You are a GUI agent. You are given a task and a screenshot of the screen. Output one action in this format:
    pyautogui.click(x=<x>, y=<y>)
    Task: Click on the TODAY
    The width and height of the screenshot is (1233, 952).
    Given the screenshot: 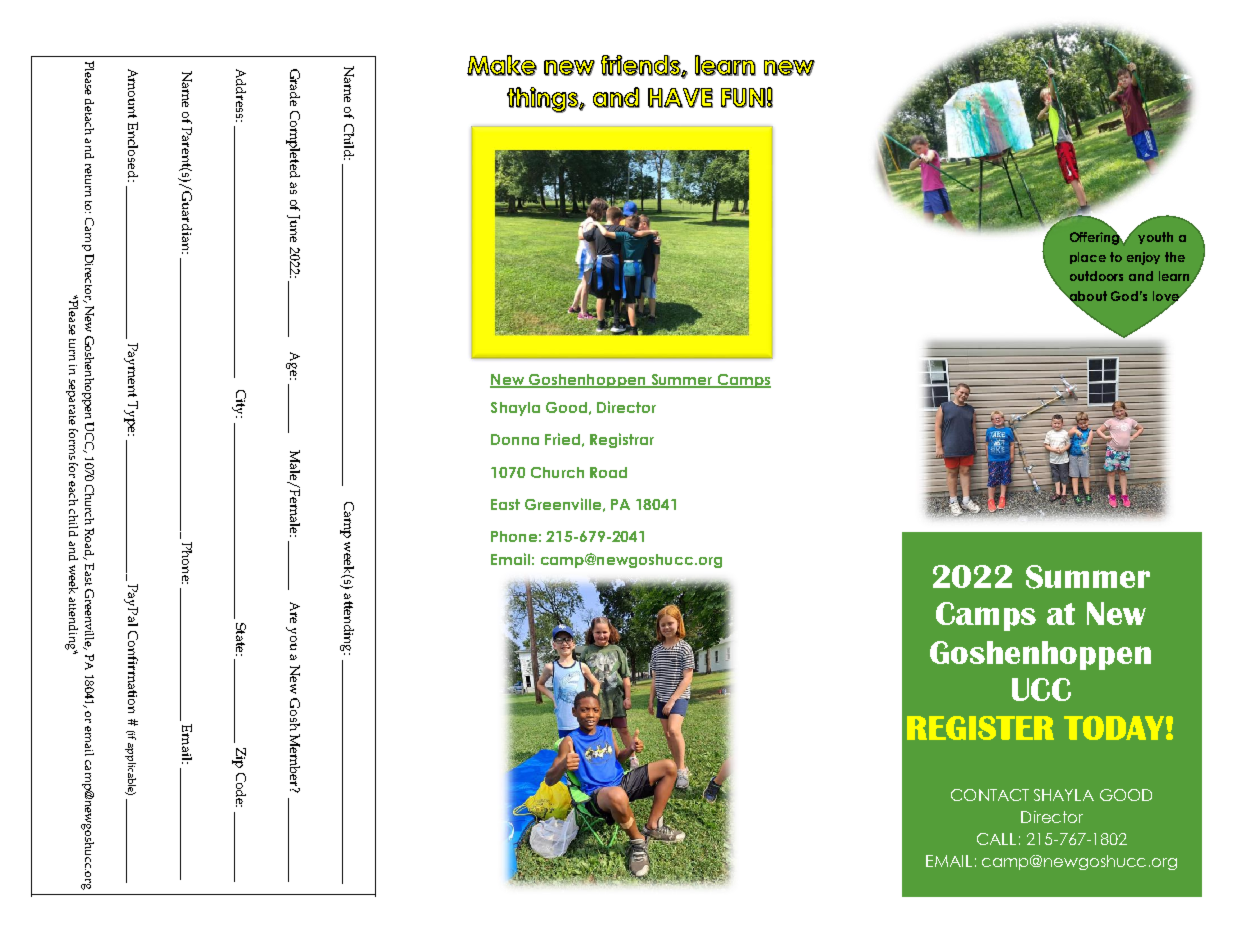 What is the action you would take?
    pyautogui.click(x=1114, y=728)
